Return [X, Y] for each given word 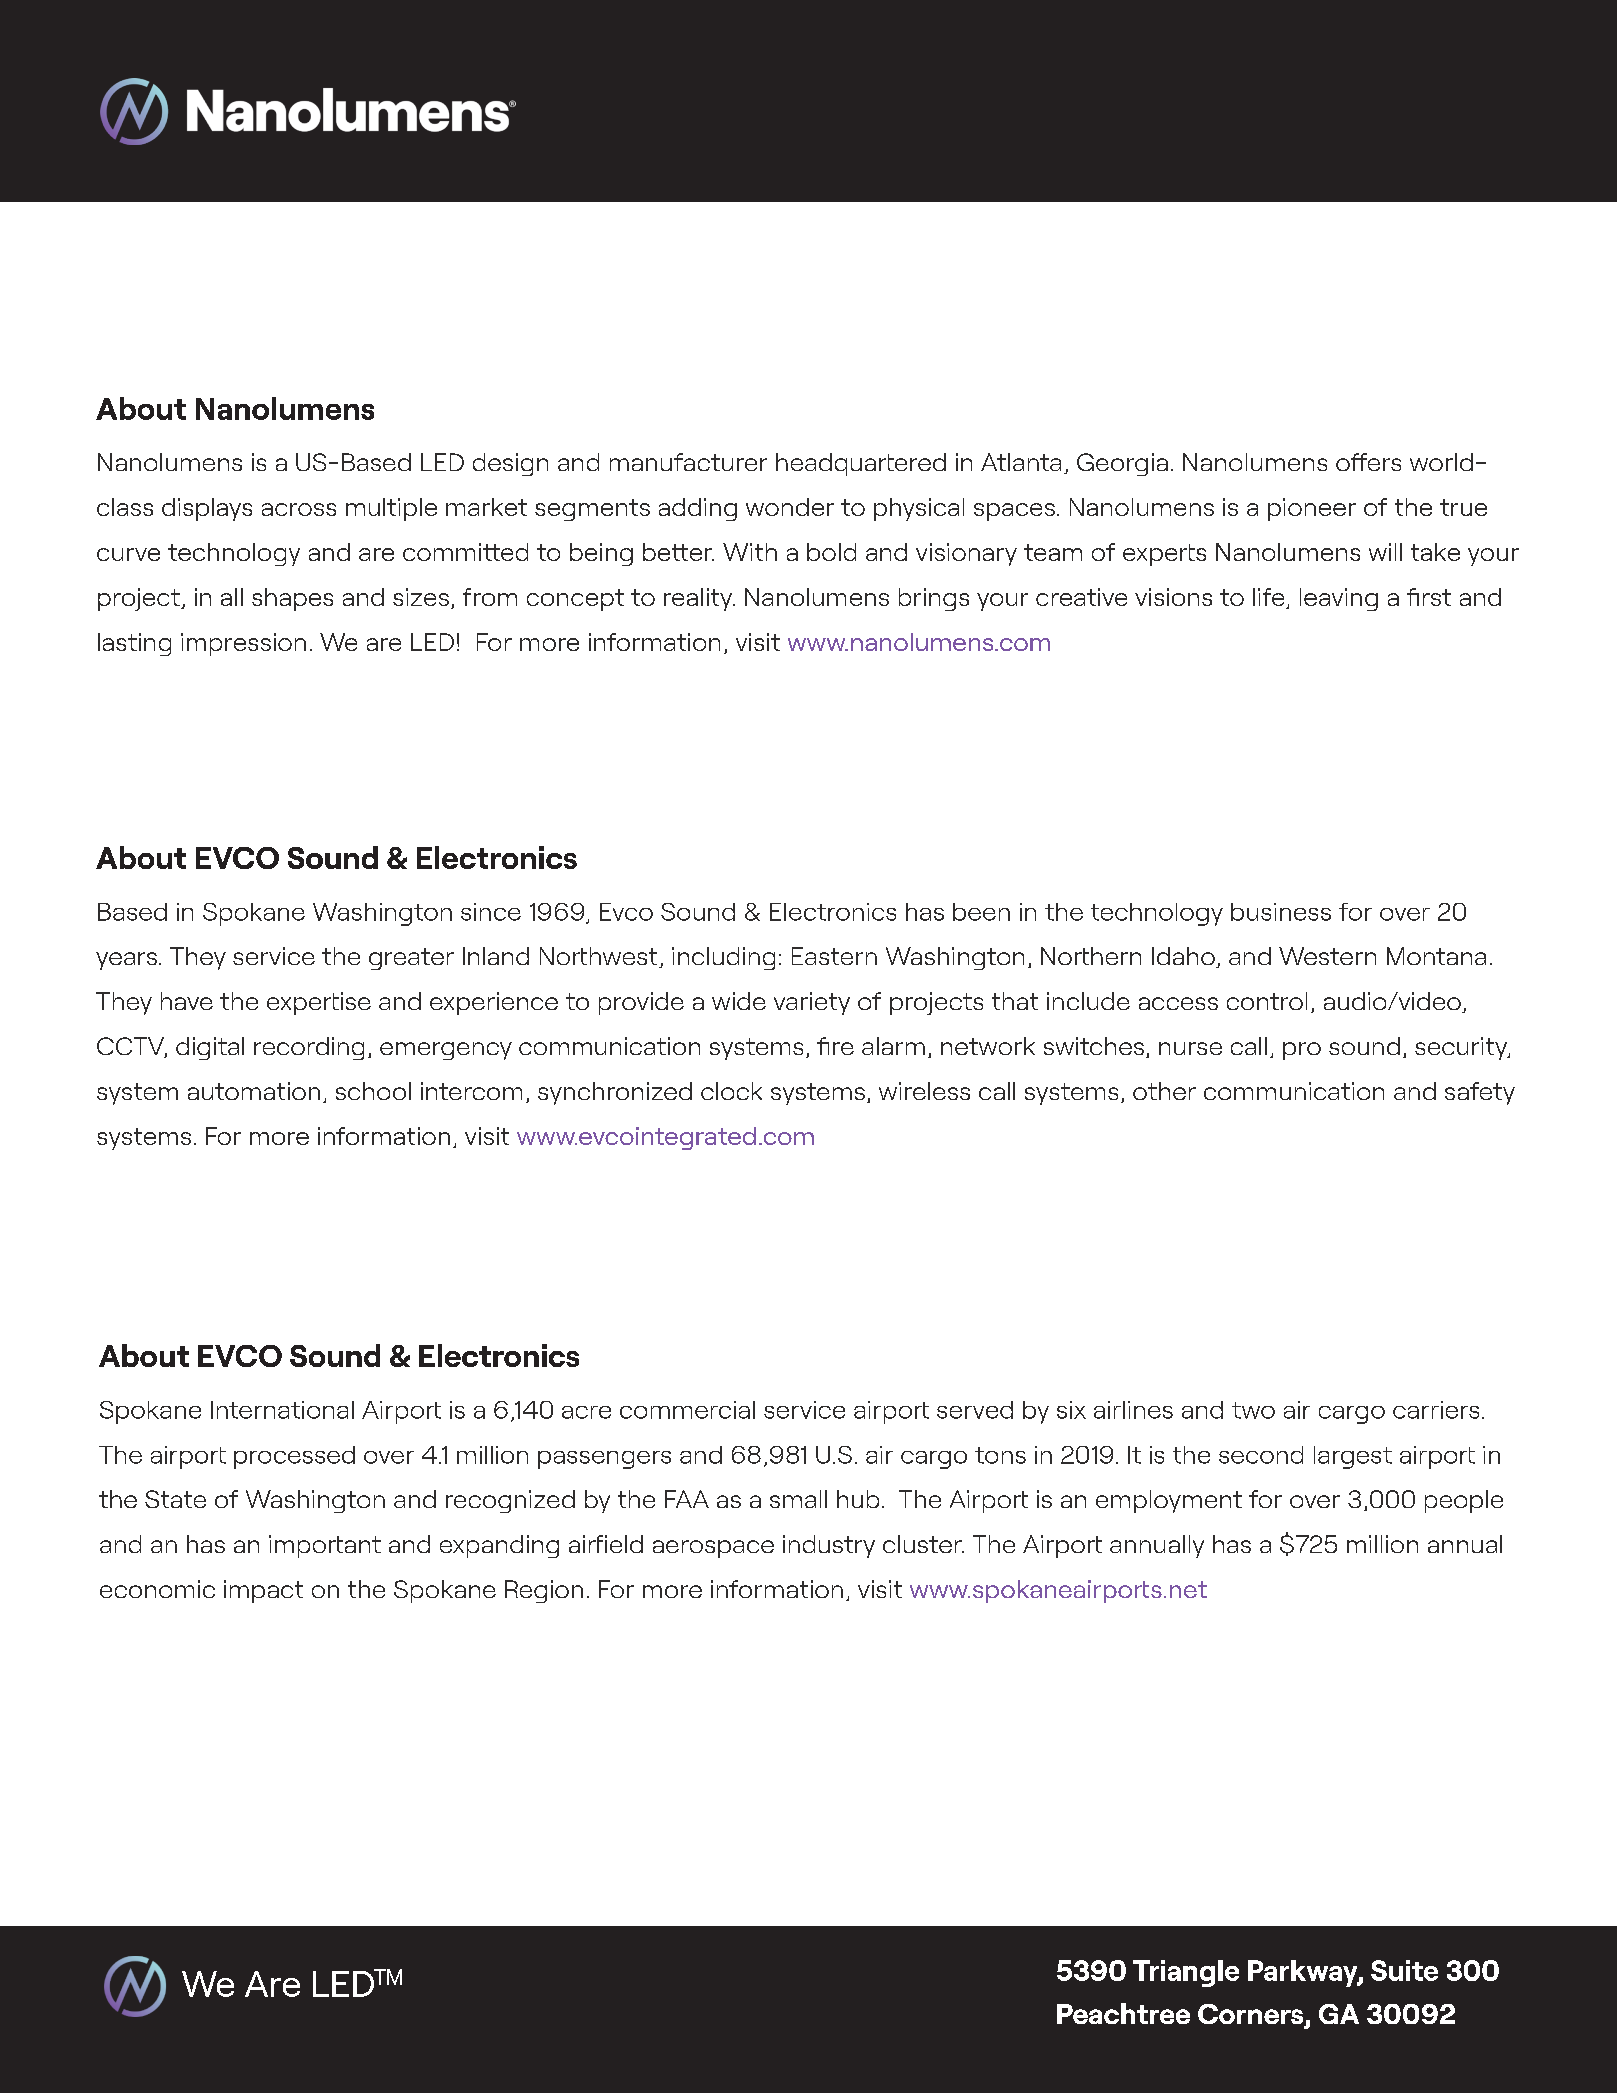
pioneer [1312, 509]
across [299, 509]
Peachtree [1123, 2013]
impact [263, 1591]
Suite [1404, 1970]
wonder [790, 507]
